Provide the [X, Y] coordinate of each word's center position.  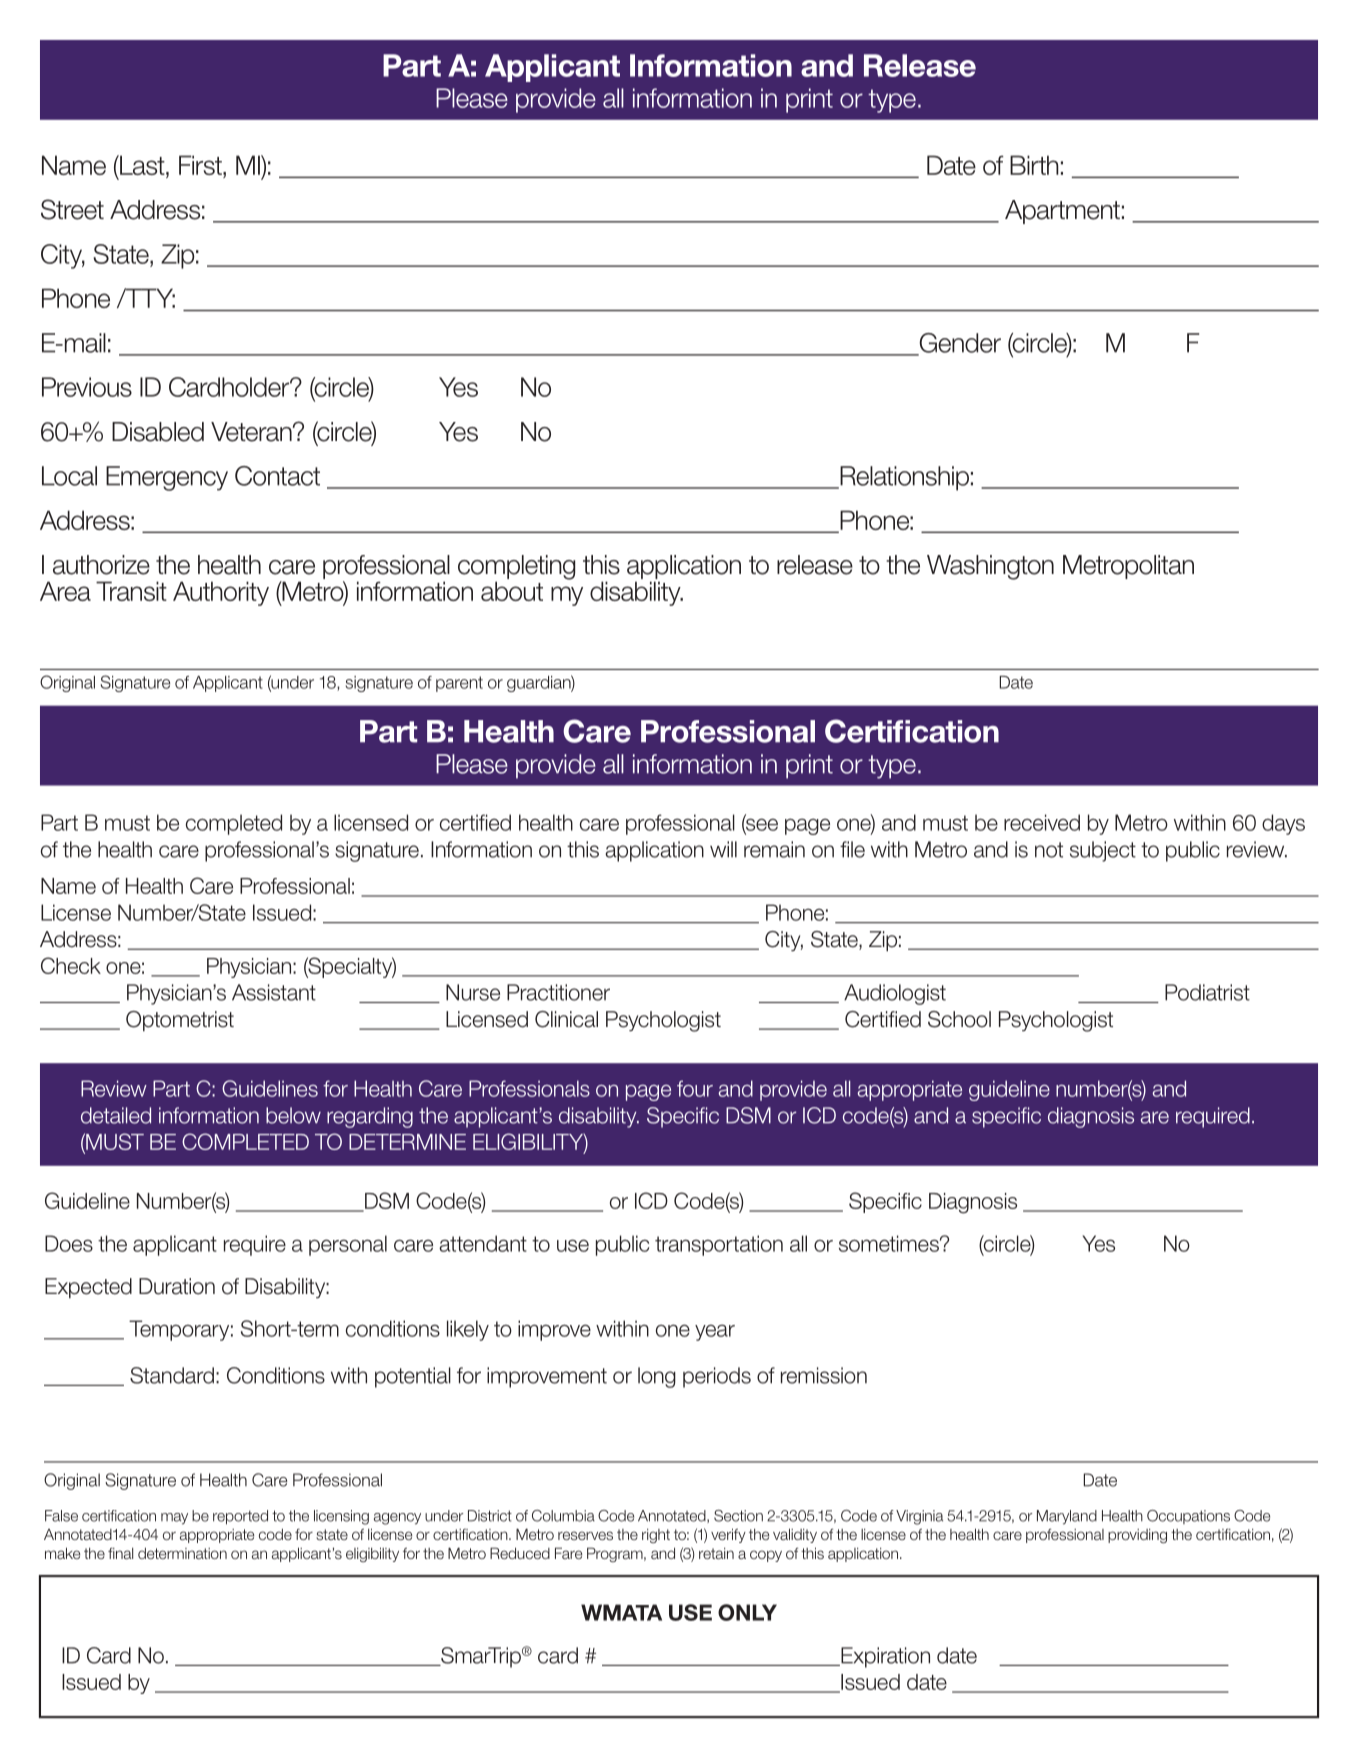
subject [1103, 851]
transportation [719, 1245]
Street [72, 209]
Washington [990, 567]
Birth [1034, 165]
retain [716, 1553]
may [174, 1519]
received [1042, 822]
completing [516, 568]
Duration [177, 1286]
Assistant [274, 992]
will [723, 849]
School [959, 1019]
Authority [221, 593]
